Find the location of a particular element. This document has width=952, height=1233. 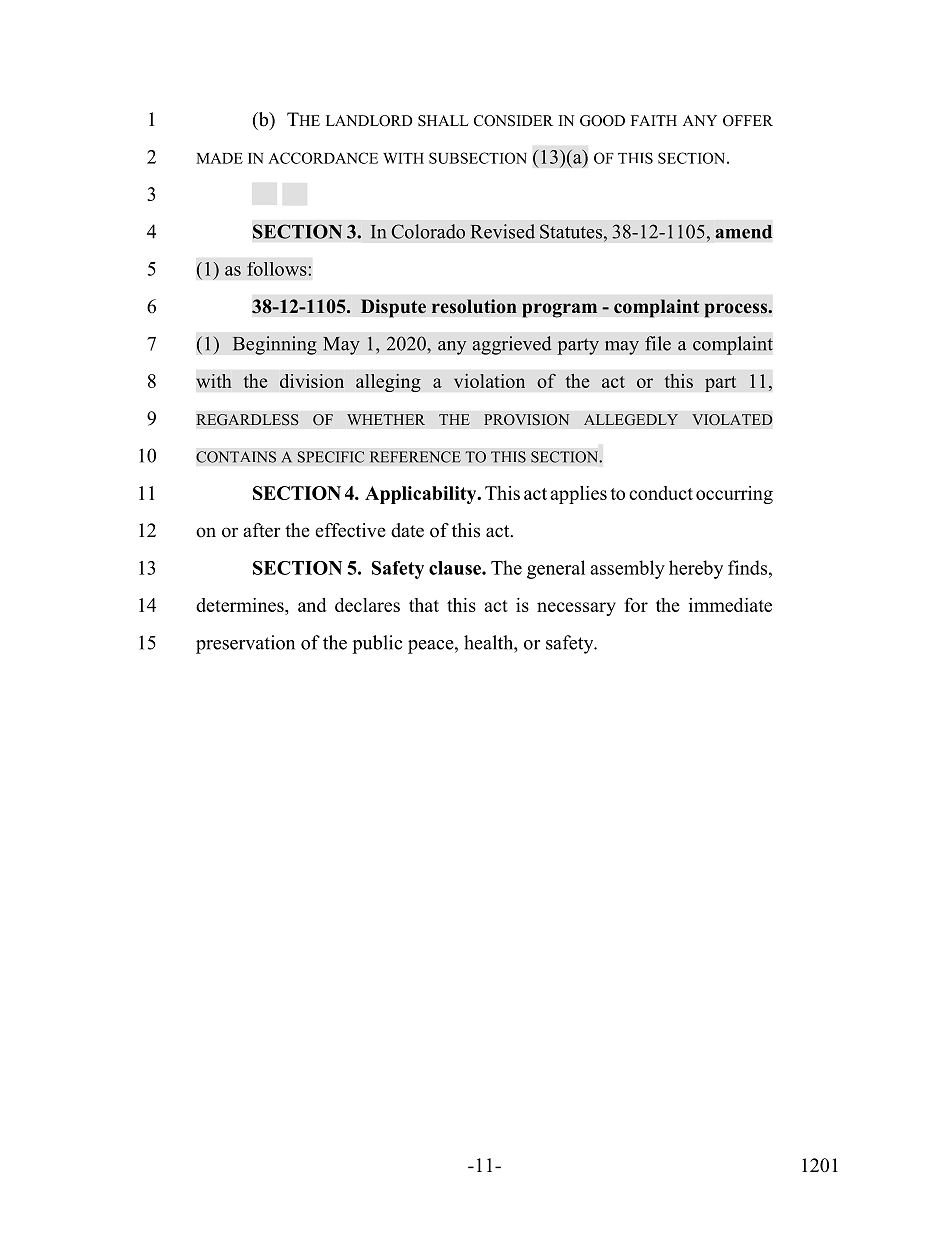

violation is located at coordinates (489, 381).
